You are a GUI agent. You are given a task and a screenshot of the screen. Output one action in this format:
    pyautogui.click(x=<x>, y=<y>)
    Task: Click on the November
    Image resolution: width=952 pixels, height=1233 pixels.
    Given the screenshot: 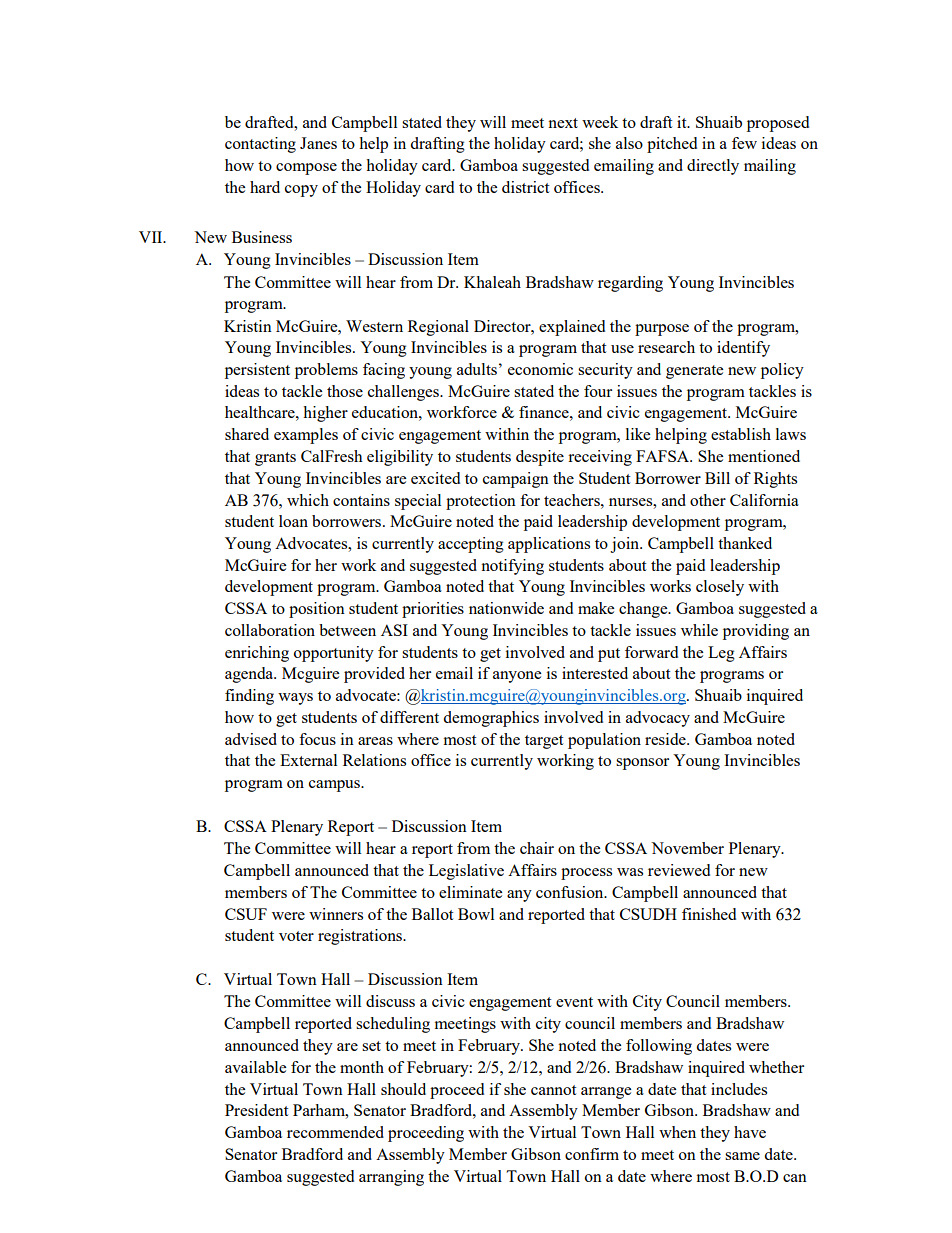 What is the action you would take?
    pyautogui.click(x=687, y=848)
